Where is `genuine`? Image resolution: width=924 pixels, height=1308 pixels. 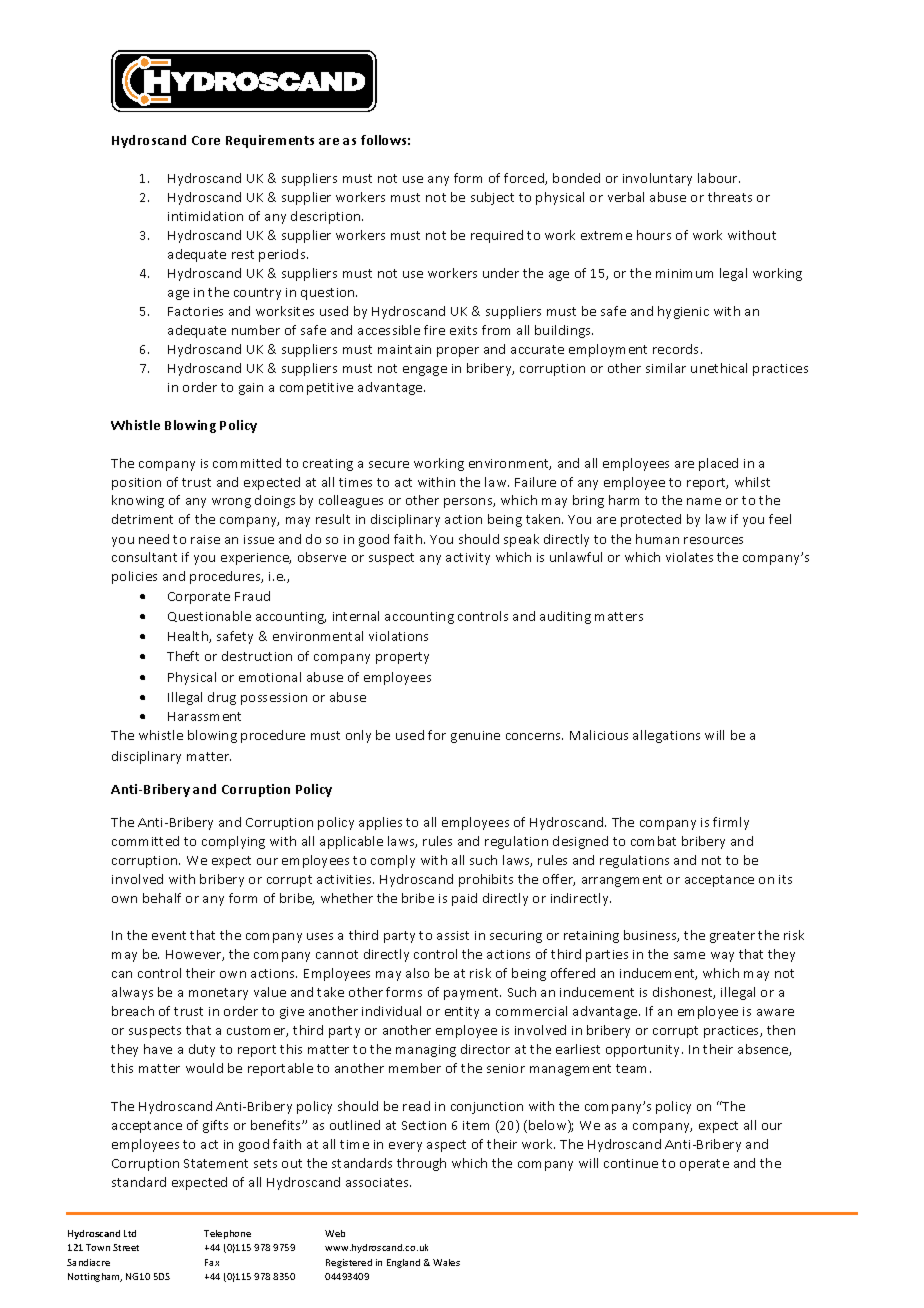
genuine is located at coordinates (475, 737).
